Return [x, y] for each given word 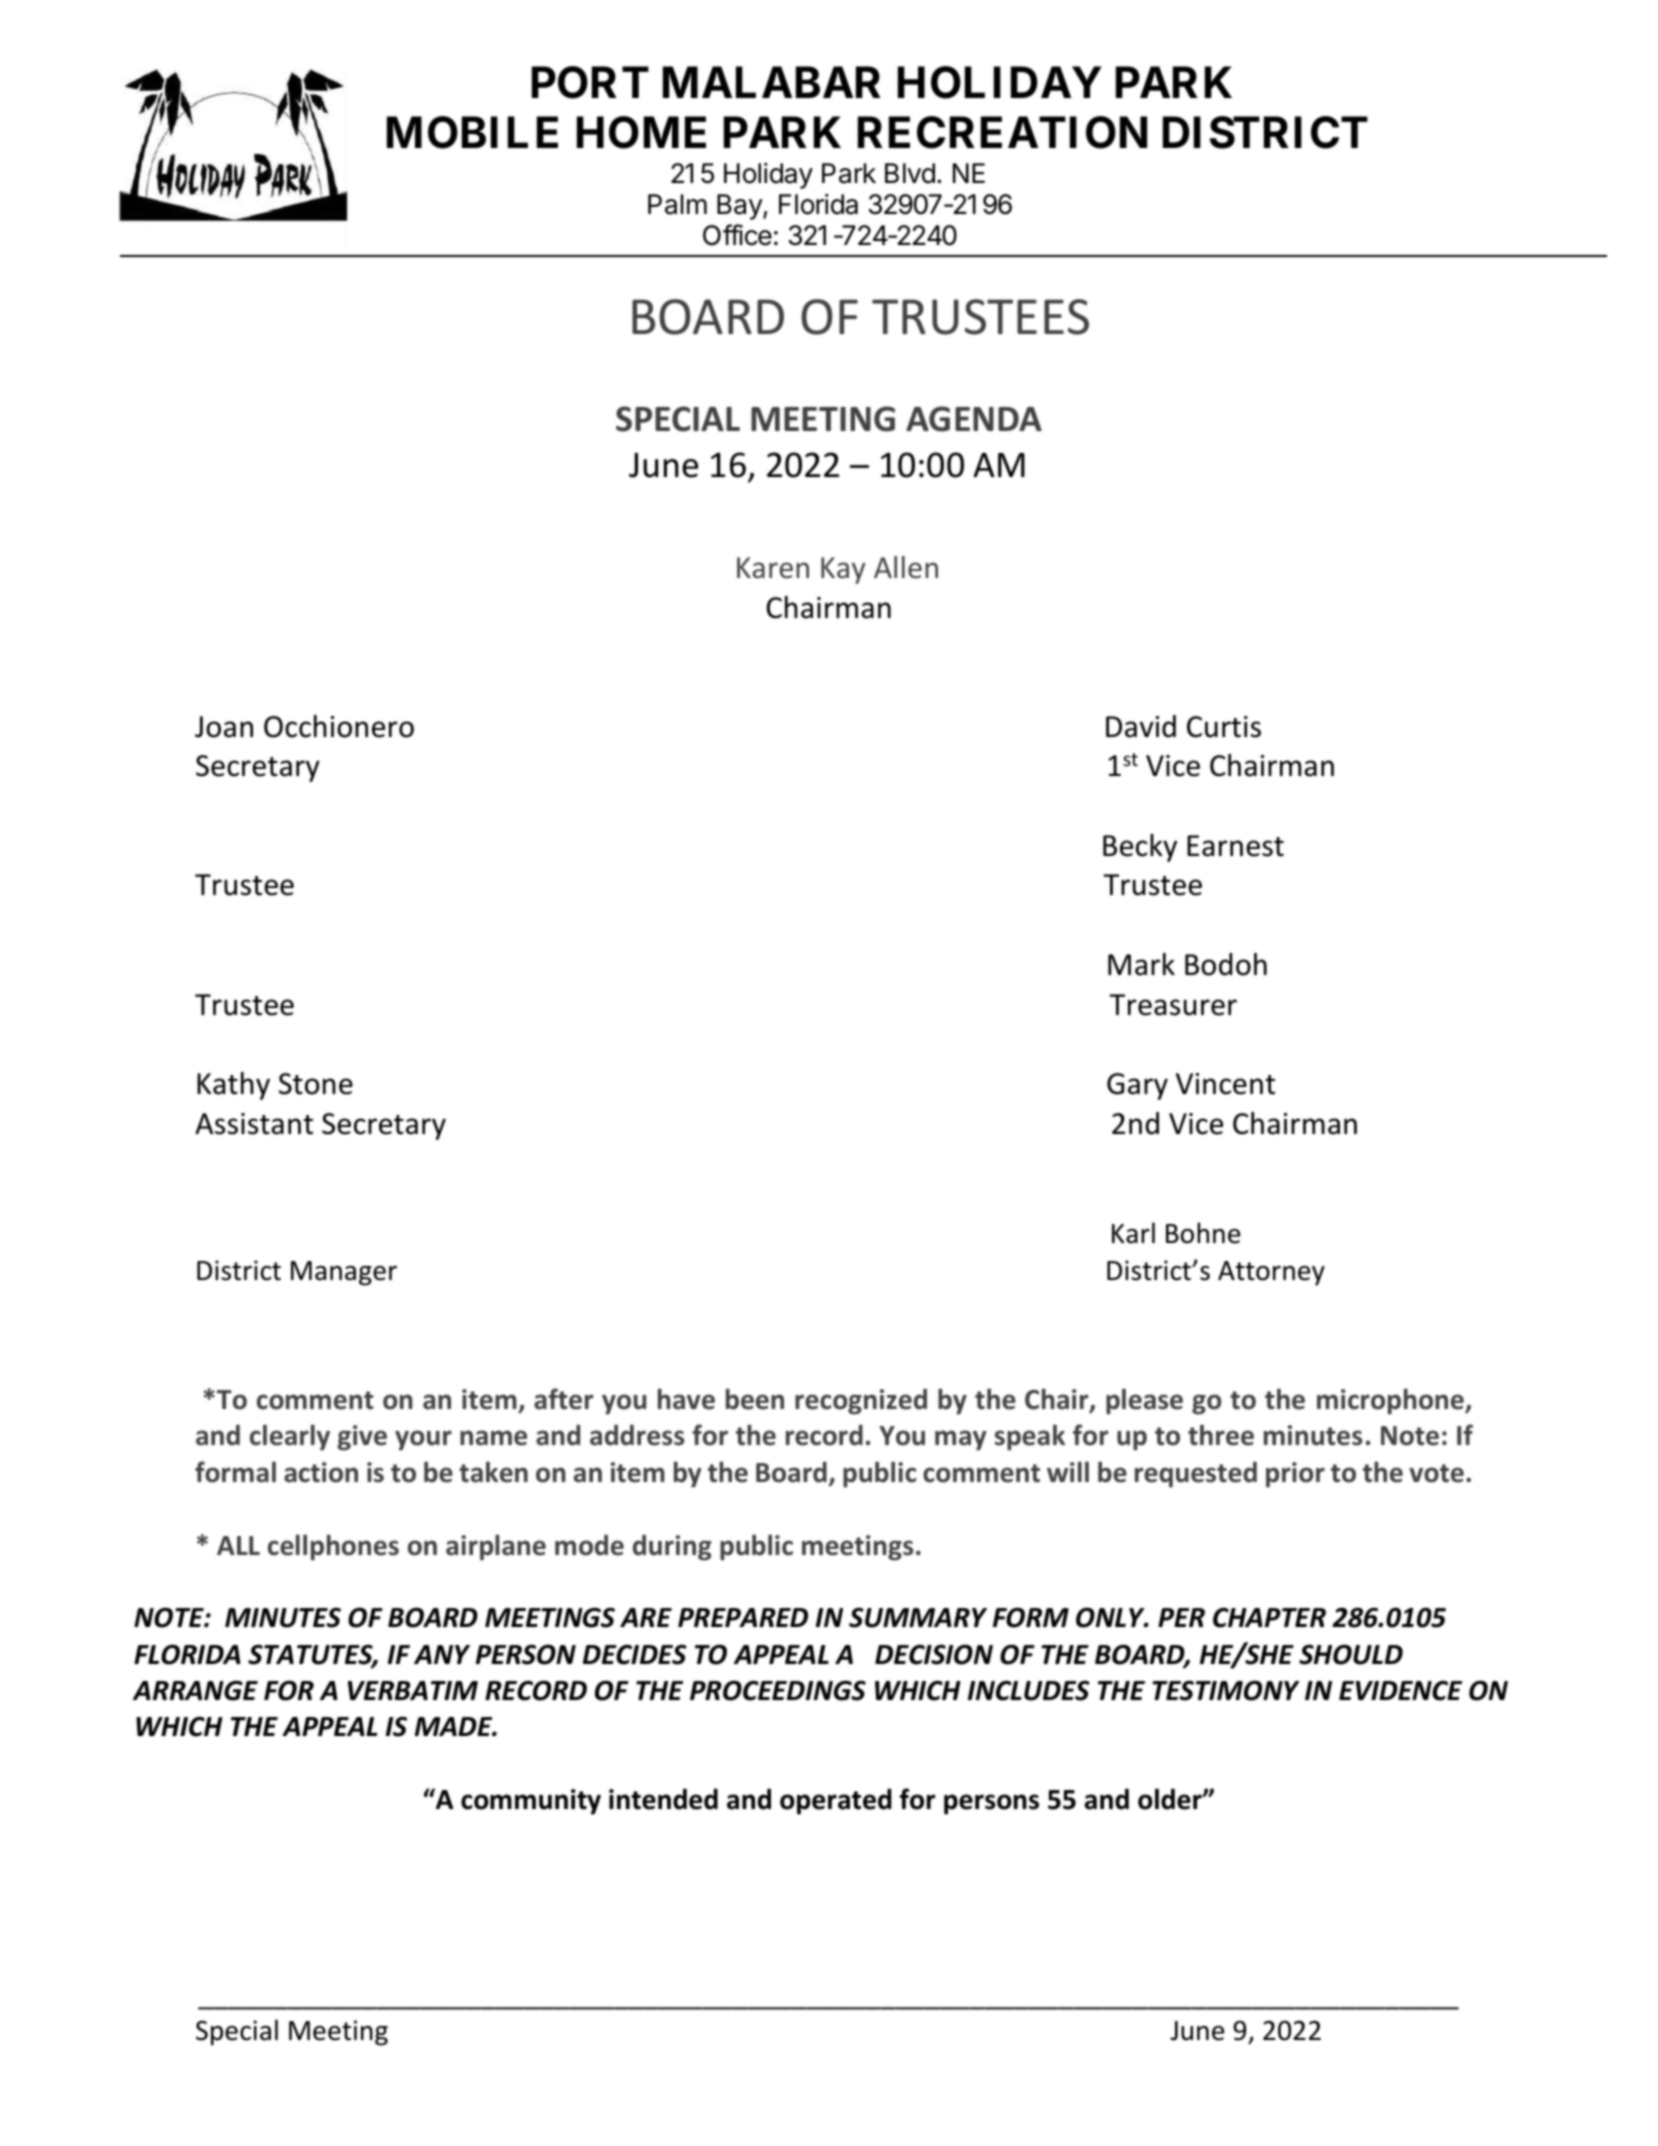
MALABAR [772, 82]
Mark [1141, 964]
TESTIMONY [1226, 1690]
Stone [316, 1084]
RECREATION [1002, 132]
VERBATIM [413, 1690]
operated [835, 1801]
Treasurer [1173, 1005]
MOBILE [472, 132]
